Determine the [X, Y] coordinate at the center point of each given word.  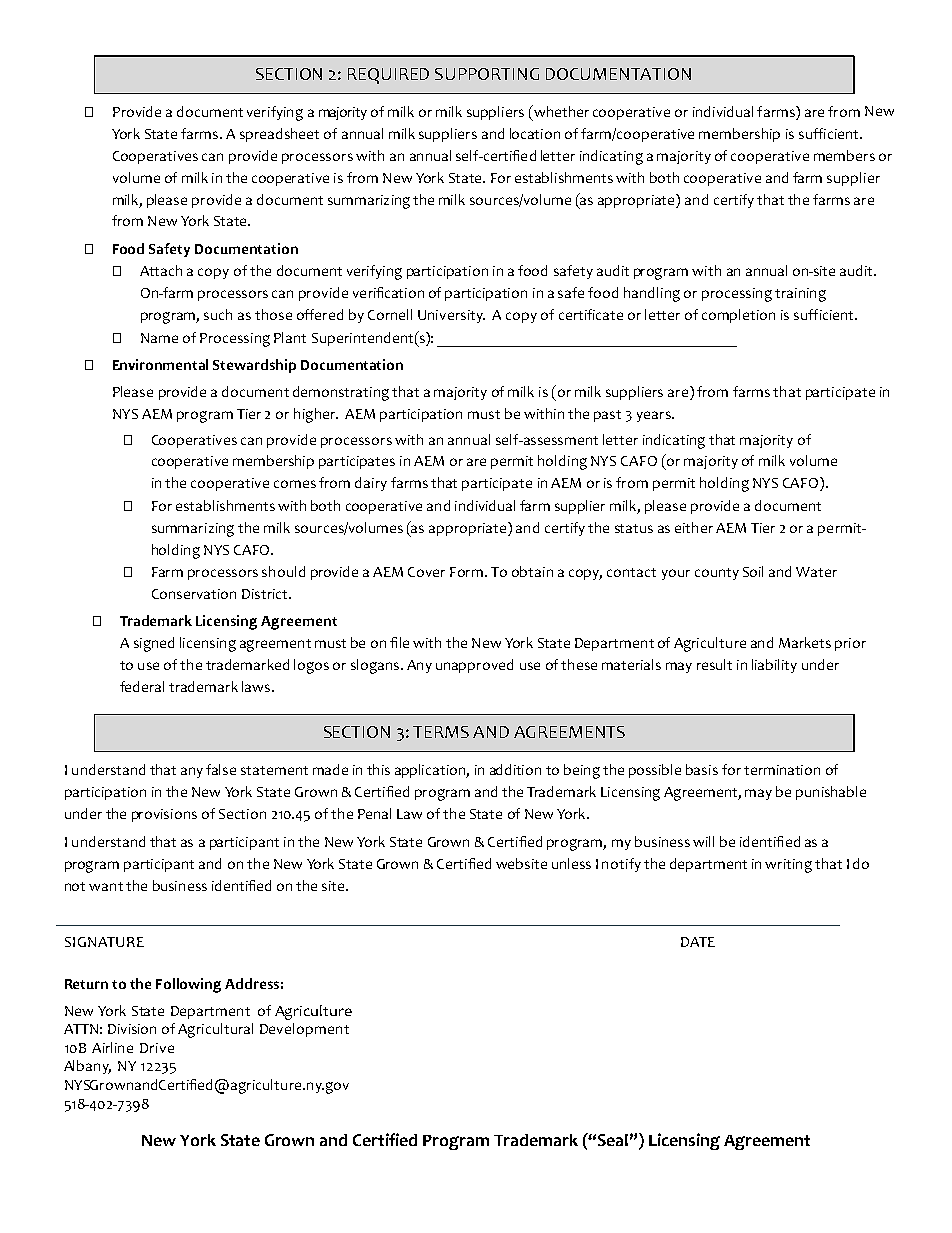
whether [560, 111]
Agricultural [215, 1030]
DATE [698, 942]
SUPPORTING [487, 74]
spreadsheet [279, 135]
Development [304, 1030]
